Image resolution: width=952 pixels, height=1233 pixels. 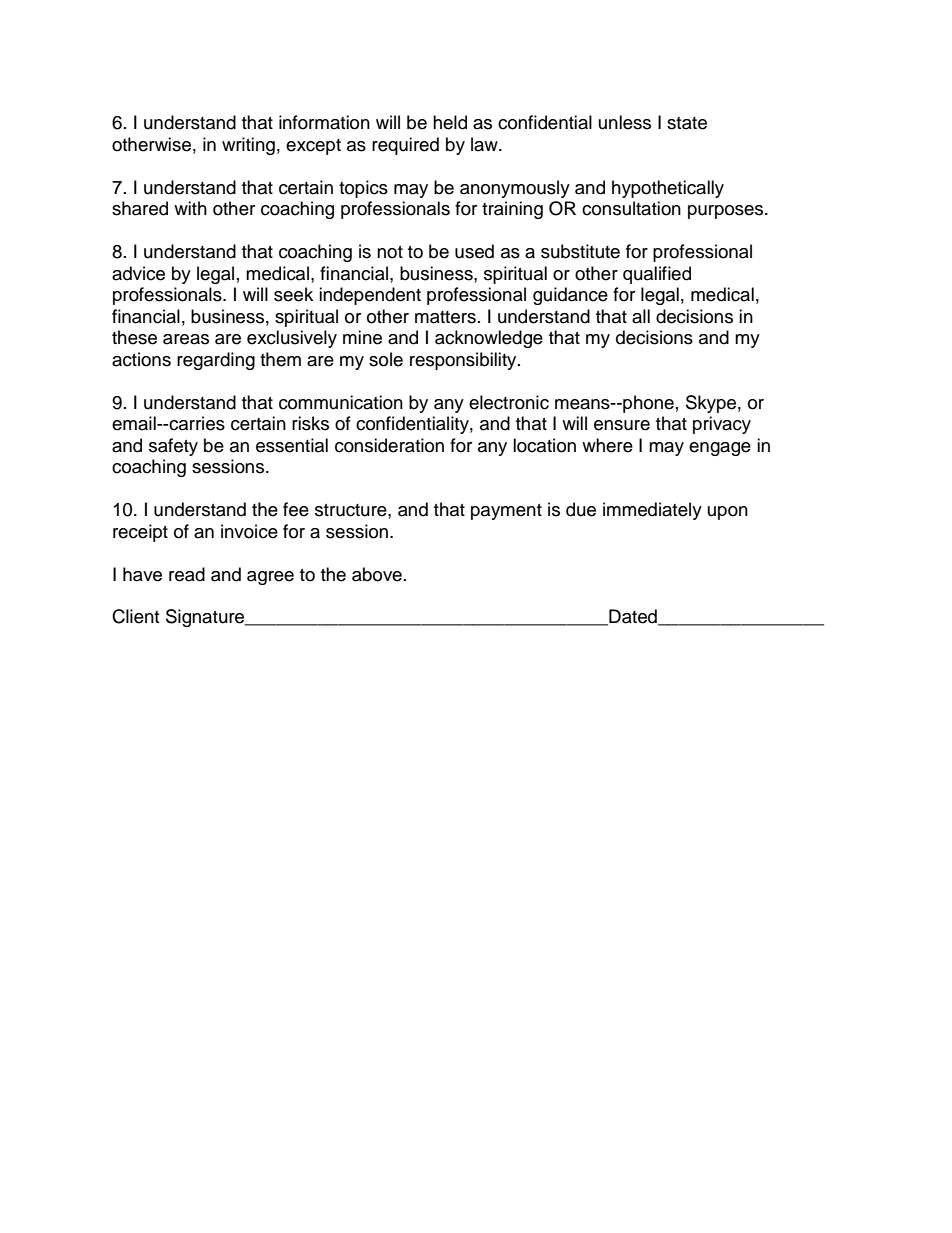 I want to click on ensure, so click(x=622, y=425).
